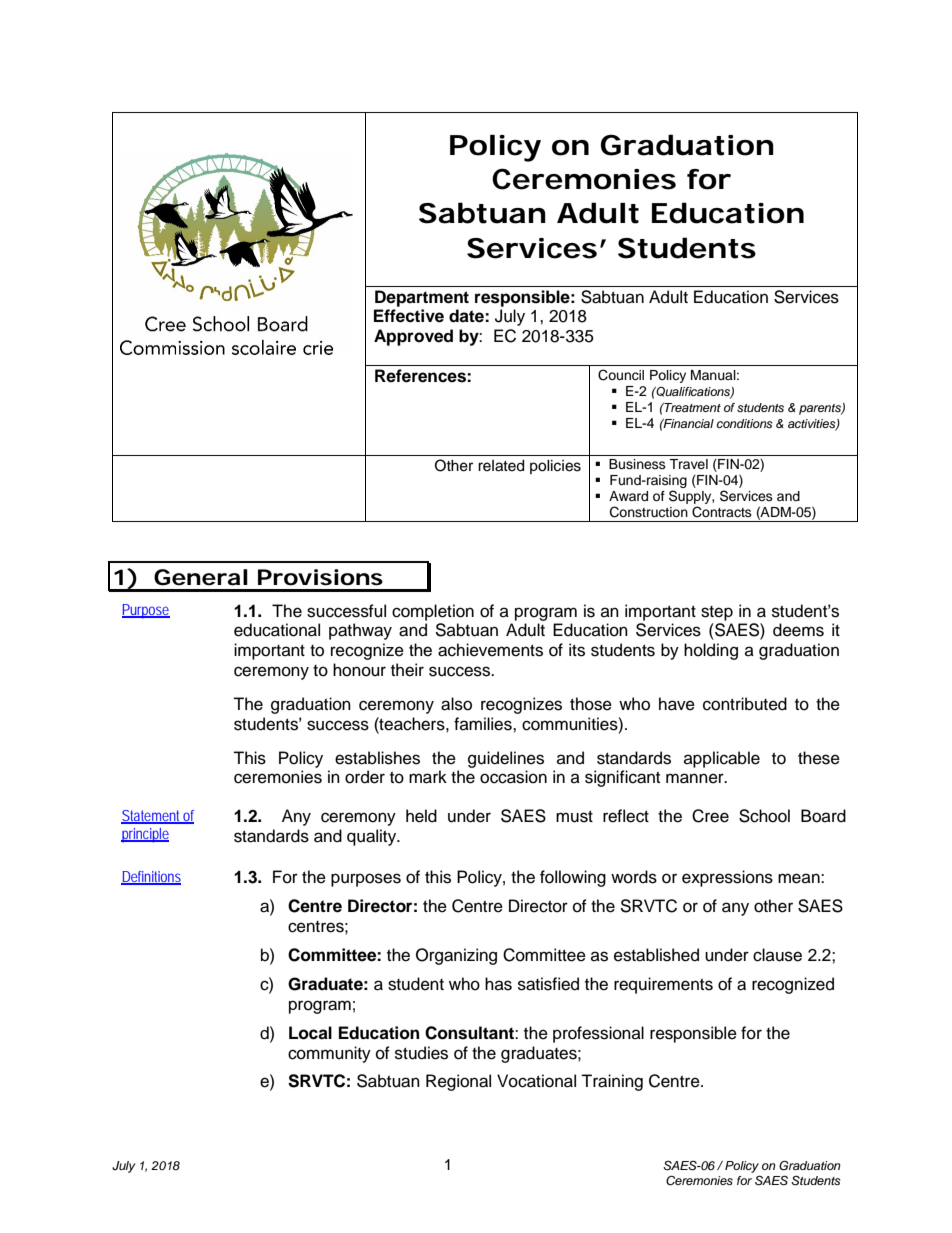 The image size is (952, 1233). What do you see at coordinates (727, 878) in the screenshot?
I see `expressions` at bounding box center [727, 878].
